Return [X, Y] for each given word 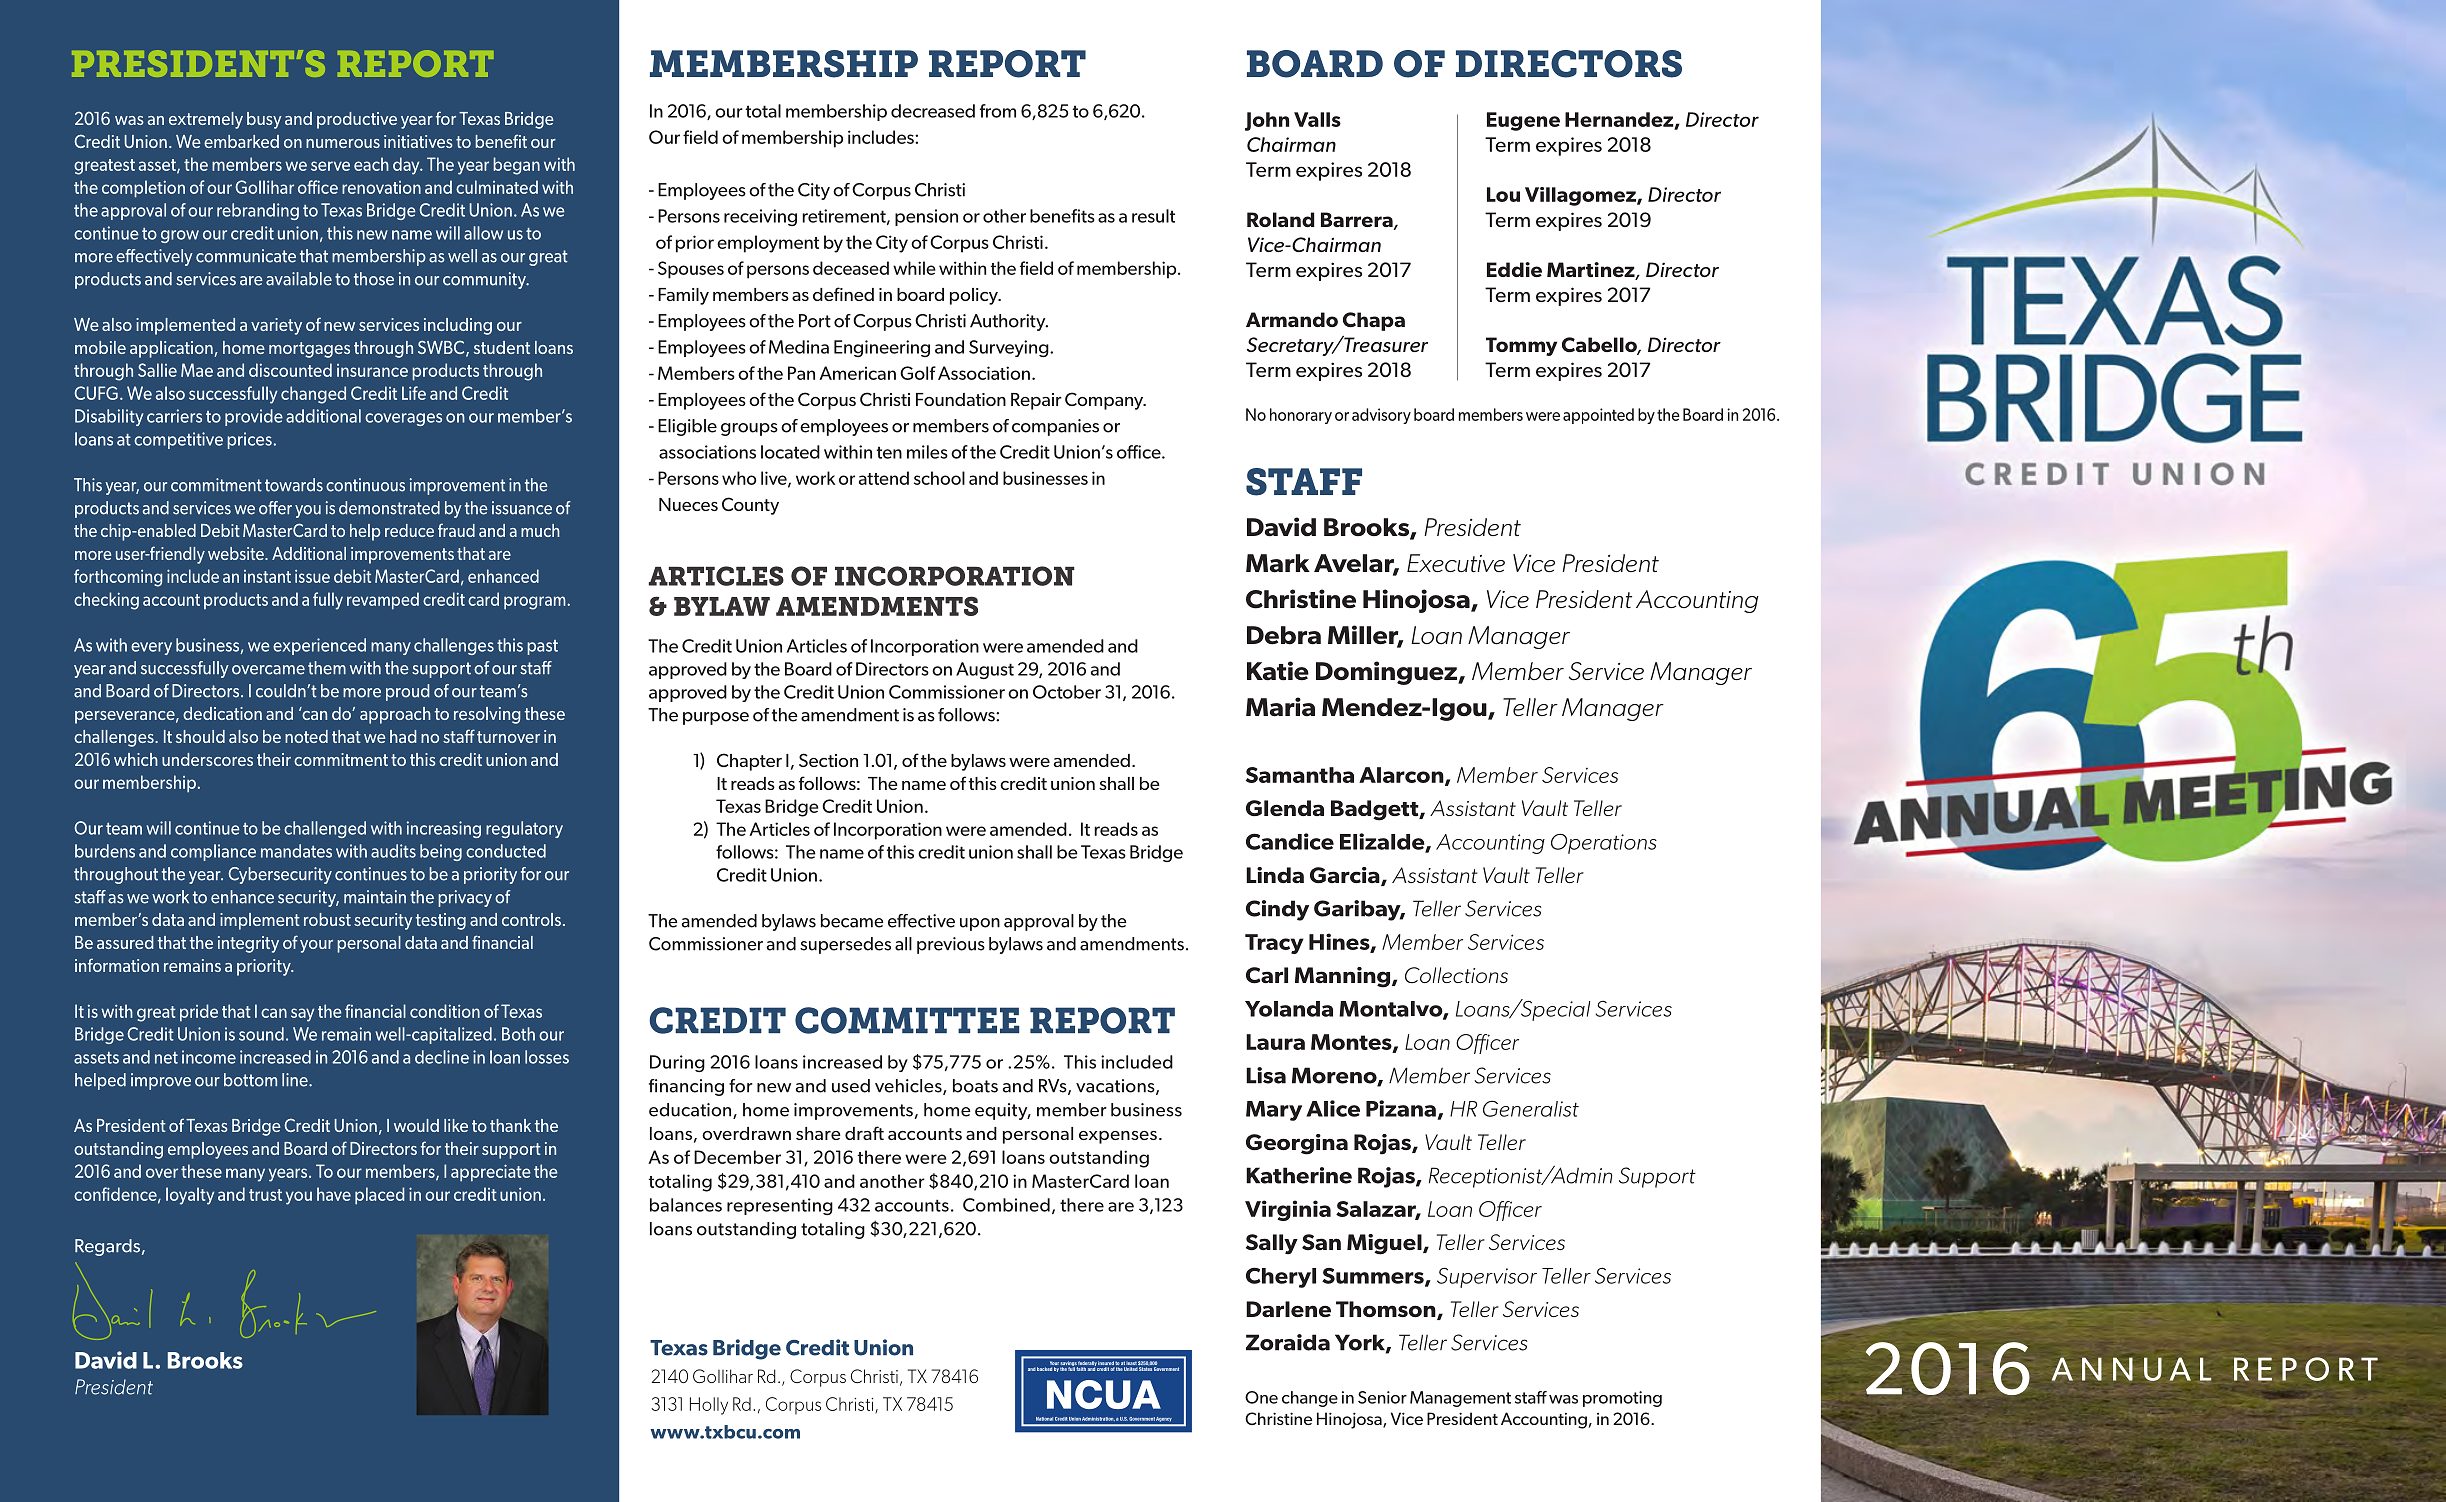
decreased [933, 111]
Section [828, 760]
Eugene [1523, 121]
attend [884, 478]
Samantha [1300, 775]
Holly [709, 1406]
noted [306, 736]
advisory [1381, 416]
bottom [250, 1080]
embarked [241, 141]
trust [265, 1195]
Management [1460, 1399]
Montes [1352, 1043]
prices [249, 440]
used [851, 1086]
